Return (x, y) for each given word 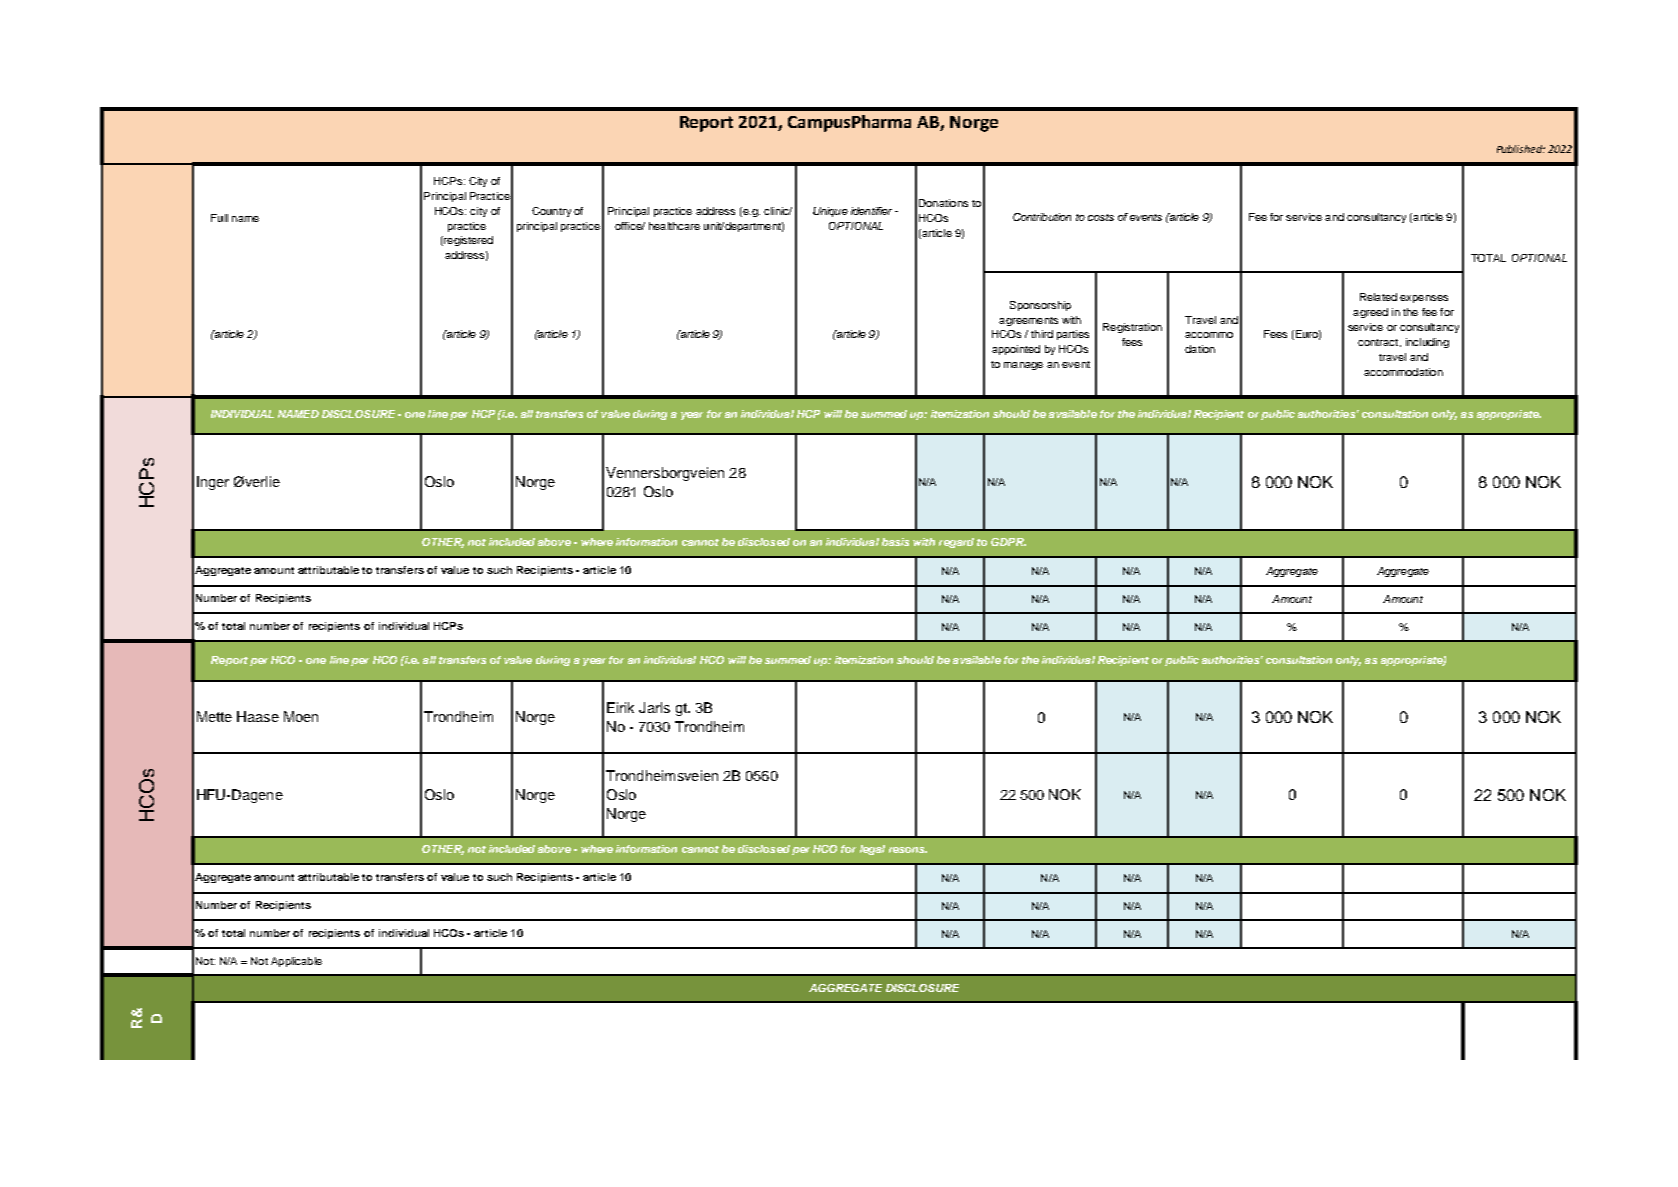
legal (872, 850)
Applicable (296, 962)
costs (1101, 217)
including (1427, 343)
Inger (213, 483)
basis (895, 542)
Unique (830, 212)
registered (467, 241)
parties (1073, 335)
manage (1023, 366)
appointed (1016, 350)
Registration (1132, 328)
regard (956, 543)
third (1042, 334)
